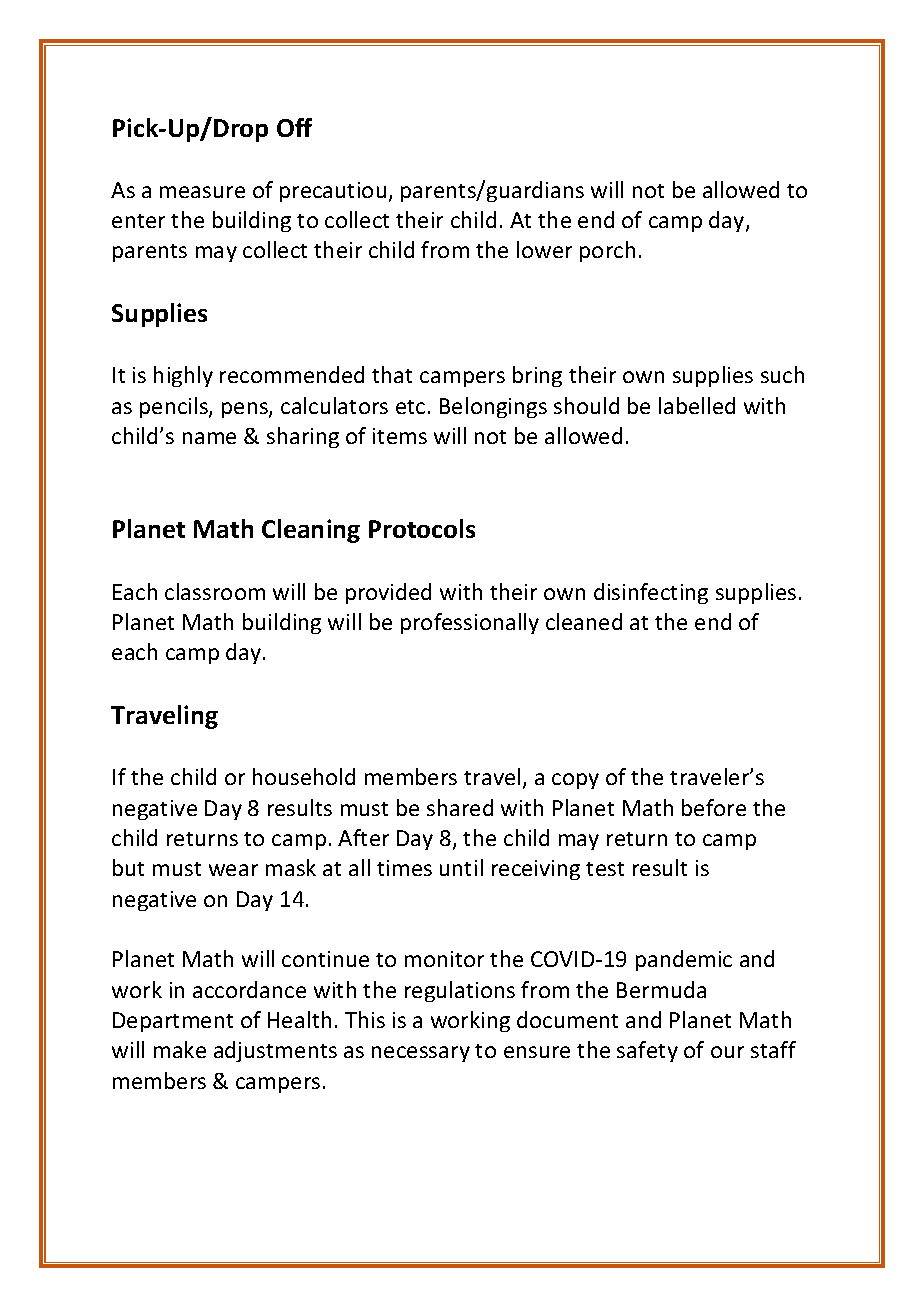  I want to click on disinfecting, so click(651, 593).
